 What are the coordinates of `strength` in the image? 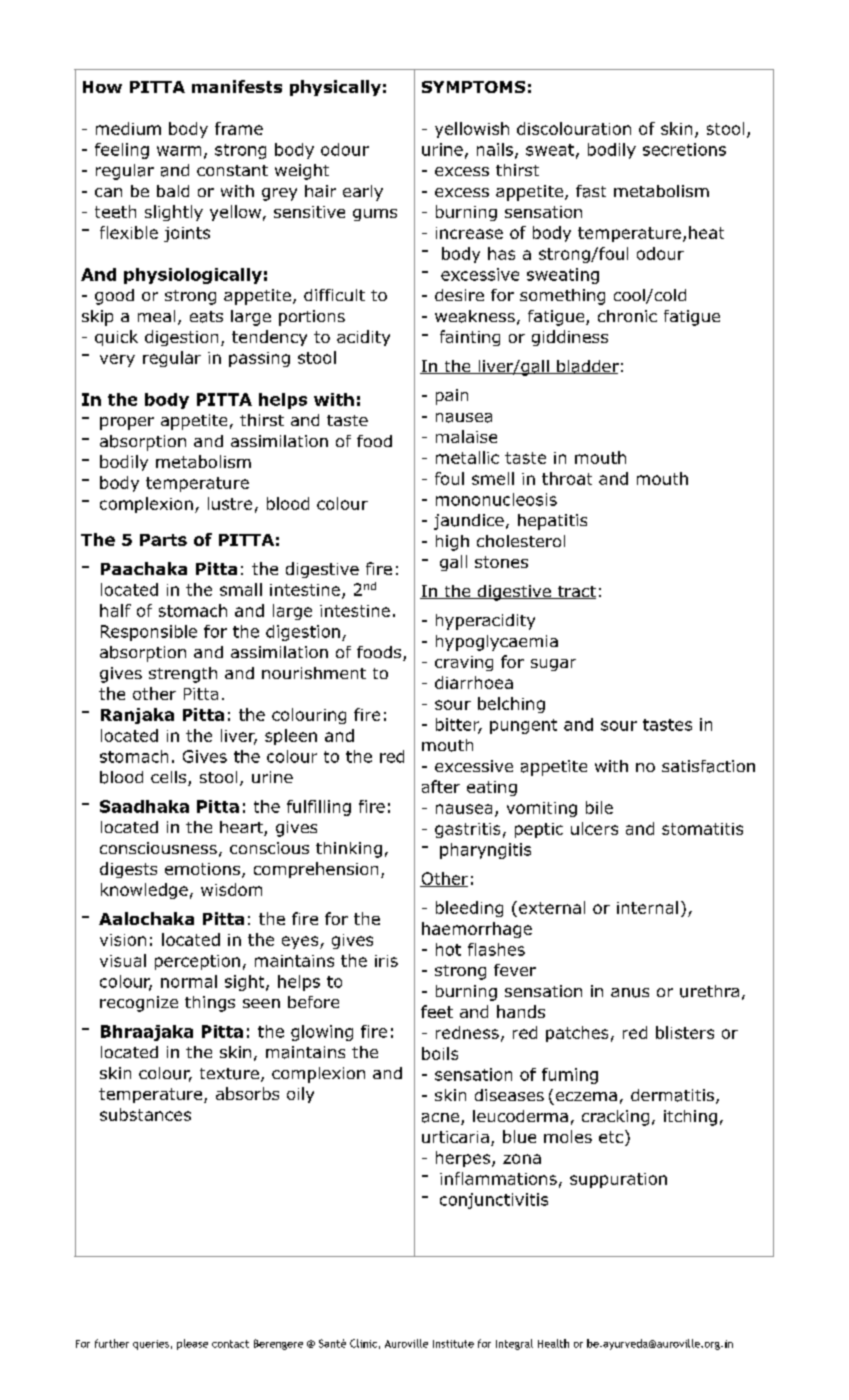 It's located at (183, 675).
